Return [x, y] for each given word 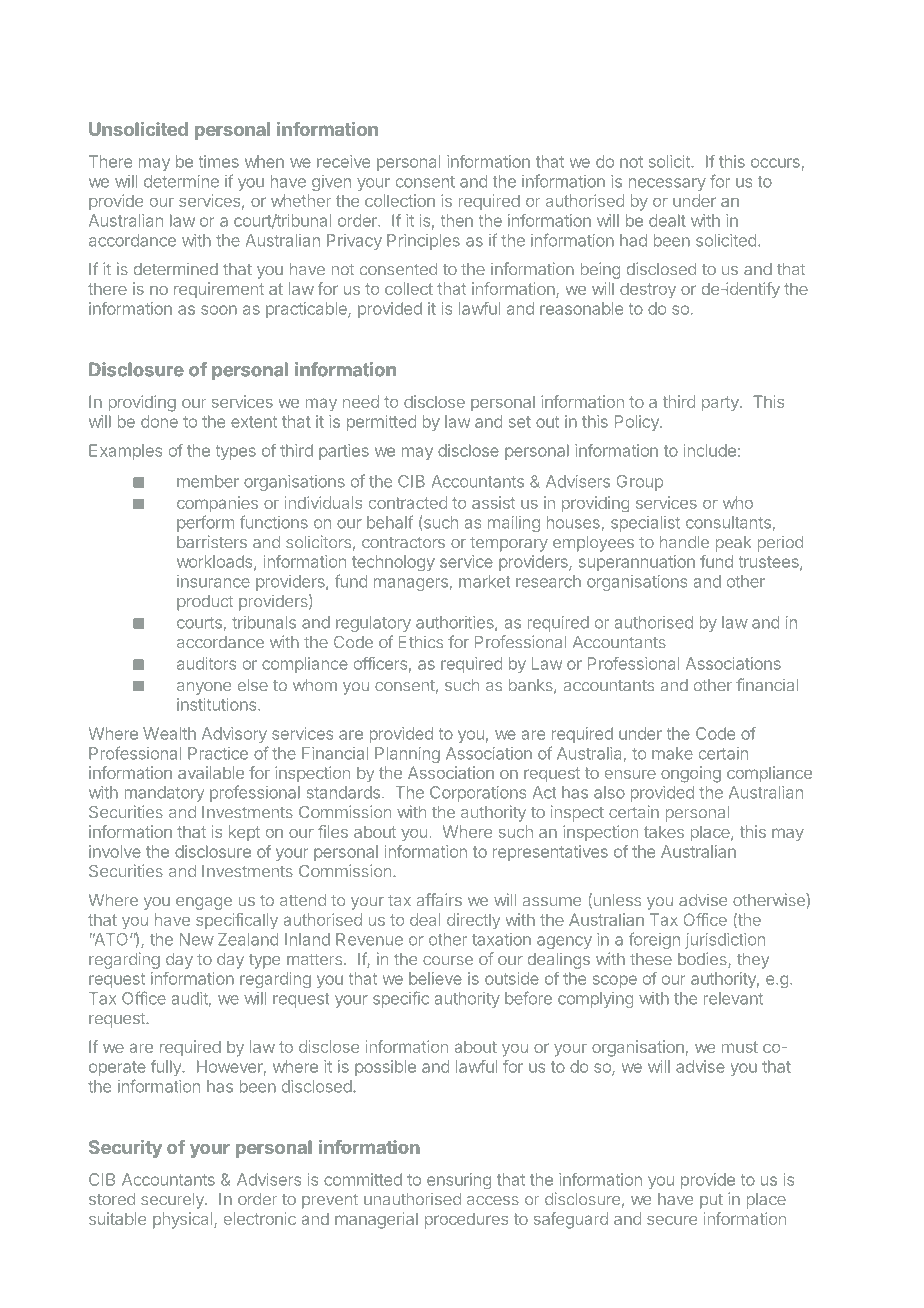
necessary [667, 184]
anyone [204, 688]
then [457, 220]
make [672, 753]
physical [184, 1220]
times [219, 161]
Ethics [421, 641]
